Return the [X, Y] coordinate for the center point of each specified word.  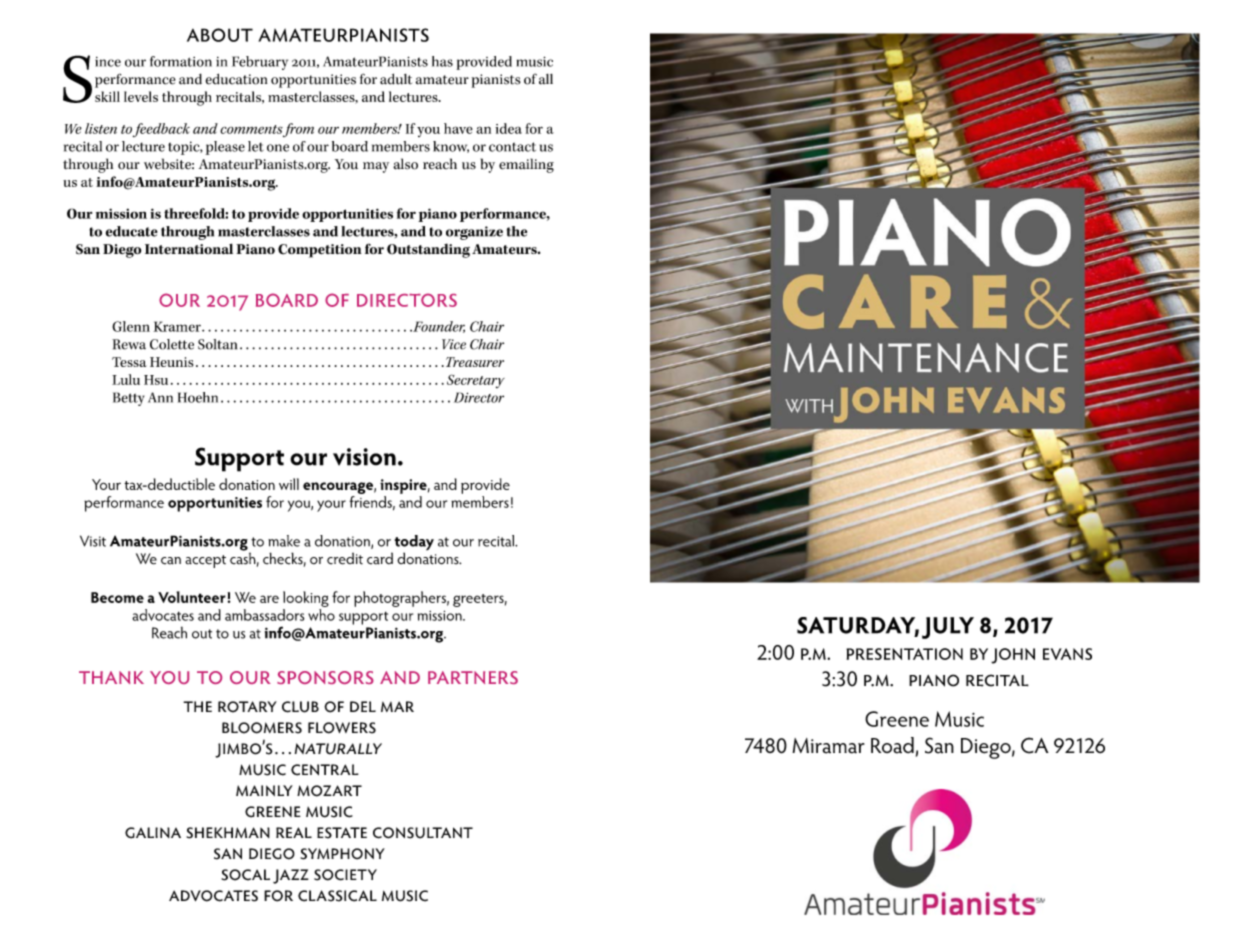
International [189, 248]
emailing [526, 165]
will [289, 484]
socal [245, 875]
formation [181, 61]
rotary [247, 707]
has [442, 61]
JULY [948, 628]
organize [474, 233]
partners [473, 677]
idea [508, 128]
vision [364, 457]
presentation [904, 654]
